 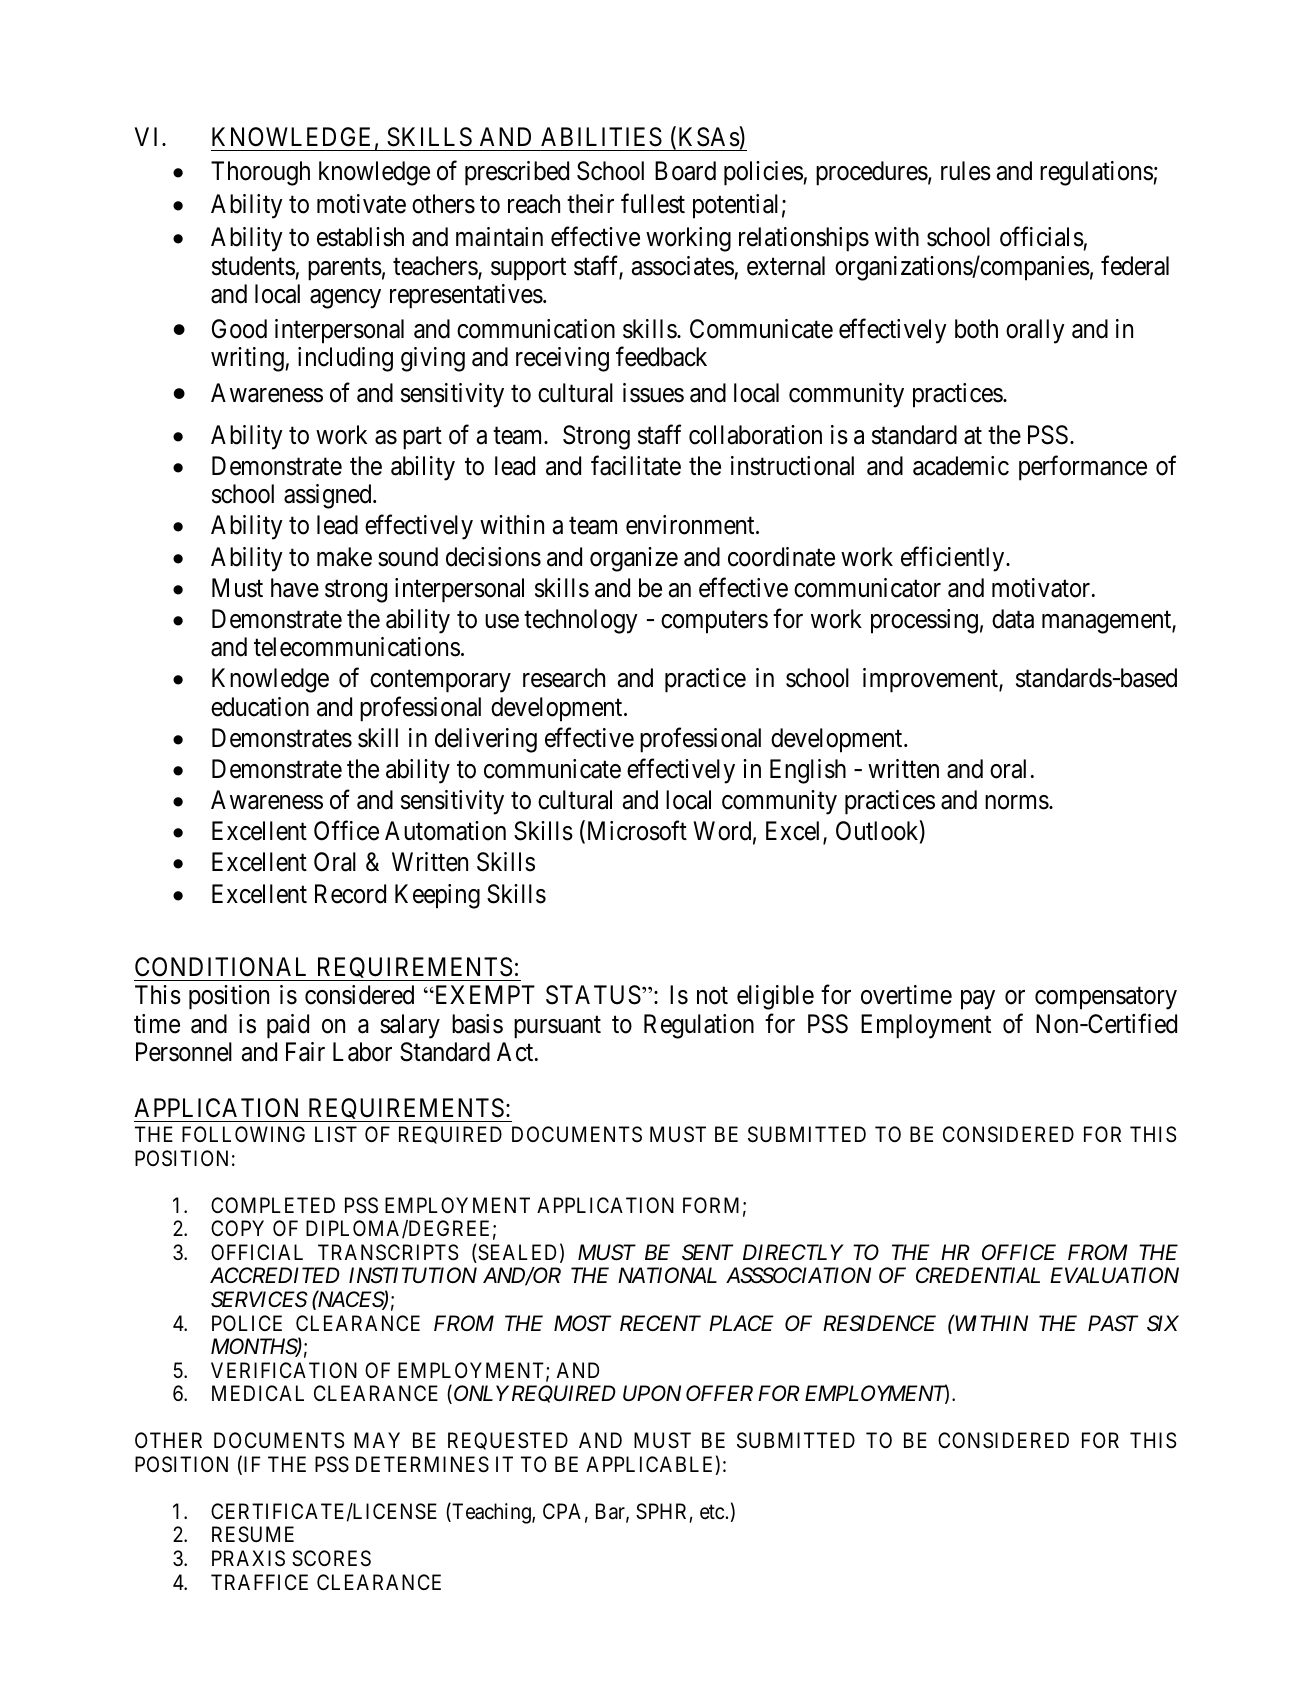 What do you see at coordinates (635, 832) in the image?
I see `Microsoft` at bounding box center [635, 832].
